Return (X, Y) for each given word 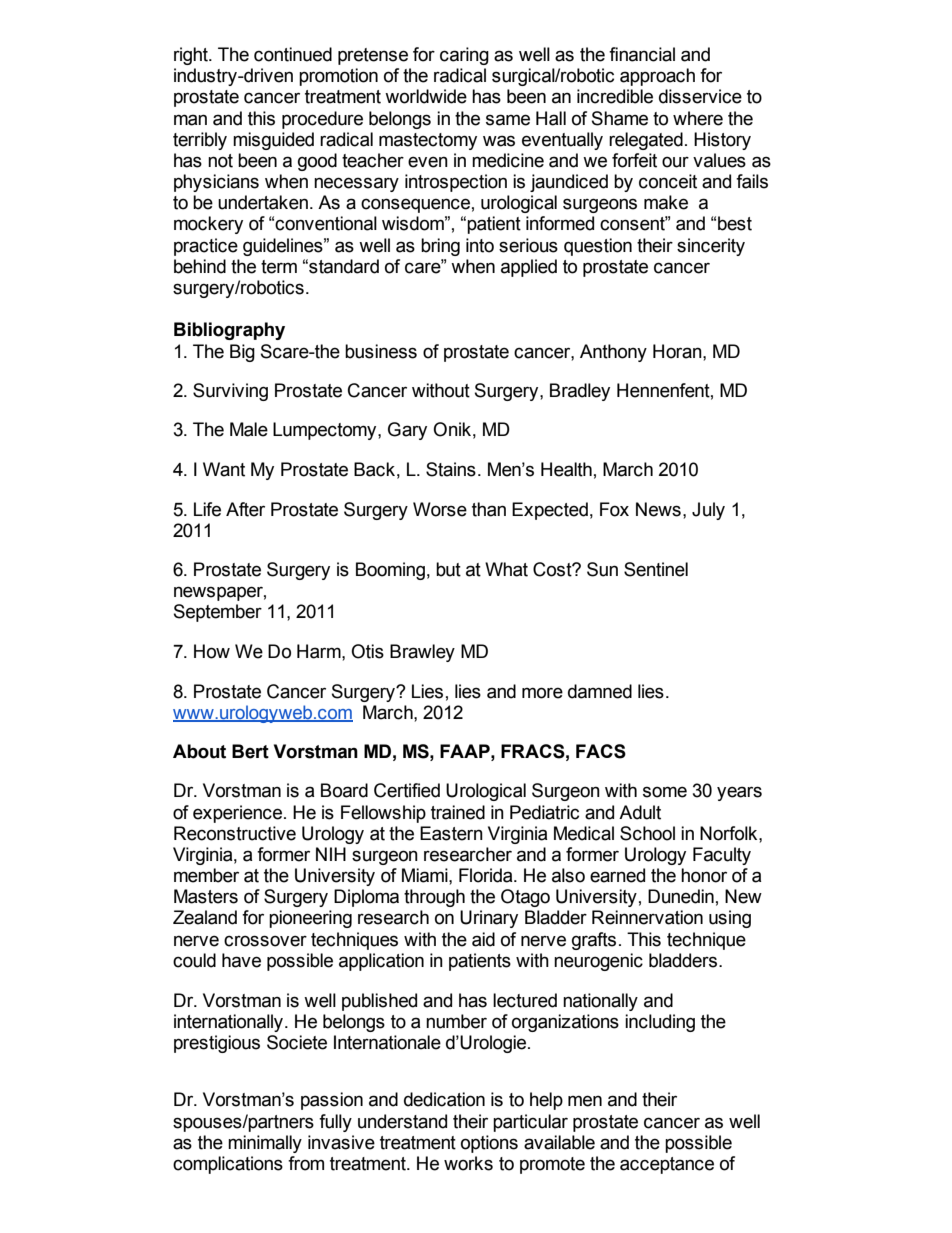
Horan (678, 351)
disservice (700, 96)
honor (704, 875)
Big (242, 353)
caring (464, 56)
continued (293, 54)
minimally (265, 1144)
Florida (487, 875)
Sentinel (656, 569)
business (381, 351)
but (448, 569)
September (218, 613)
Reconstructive (235, 833)
